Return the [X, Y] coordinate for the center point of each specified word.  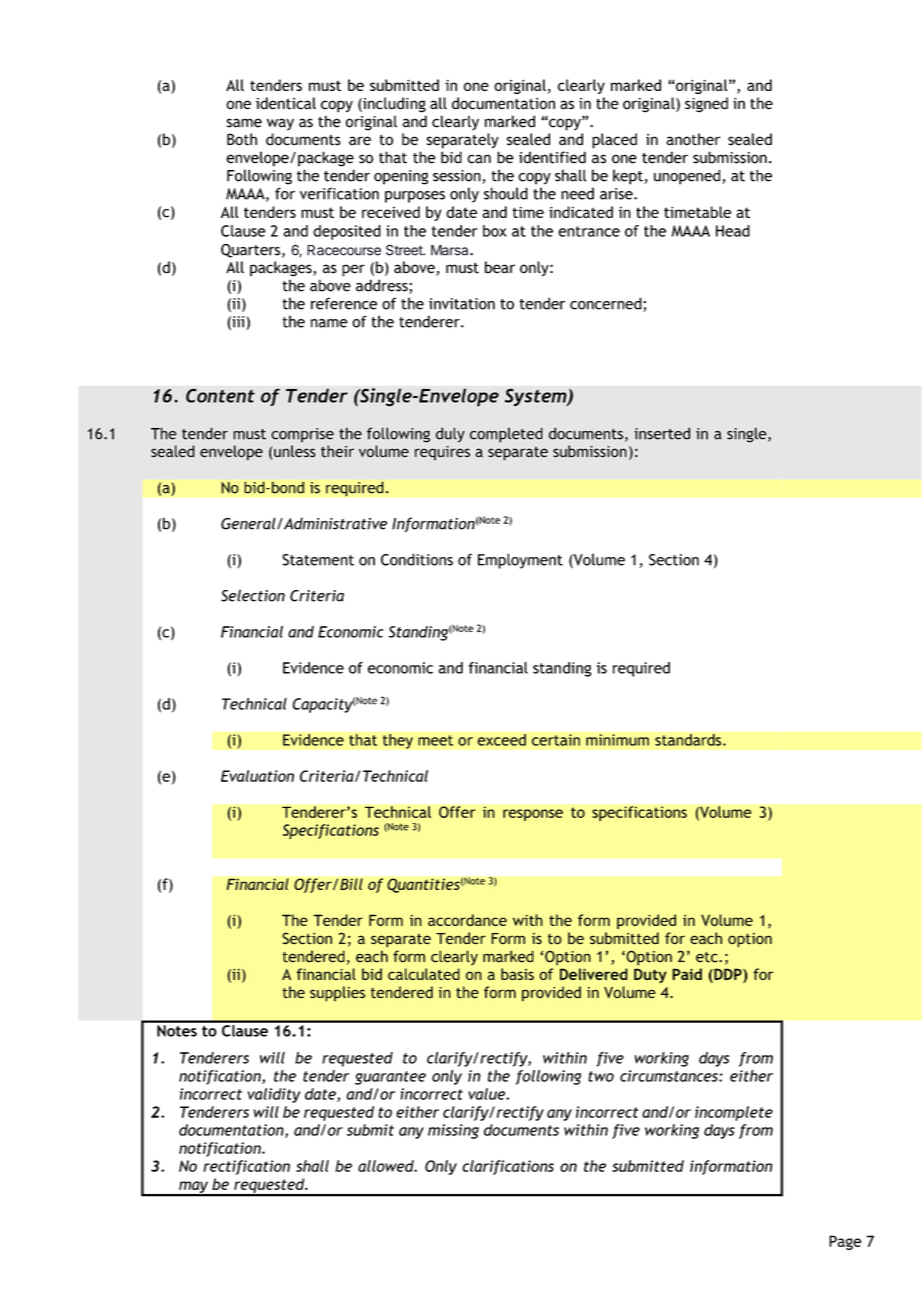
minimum [617, 740]
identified [552, 157]
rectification [246, 1167]
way [280, 124]
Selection [253, 595]
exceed [501, 740]
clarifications [508, 1167]
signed [706, 105]
